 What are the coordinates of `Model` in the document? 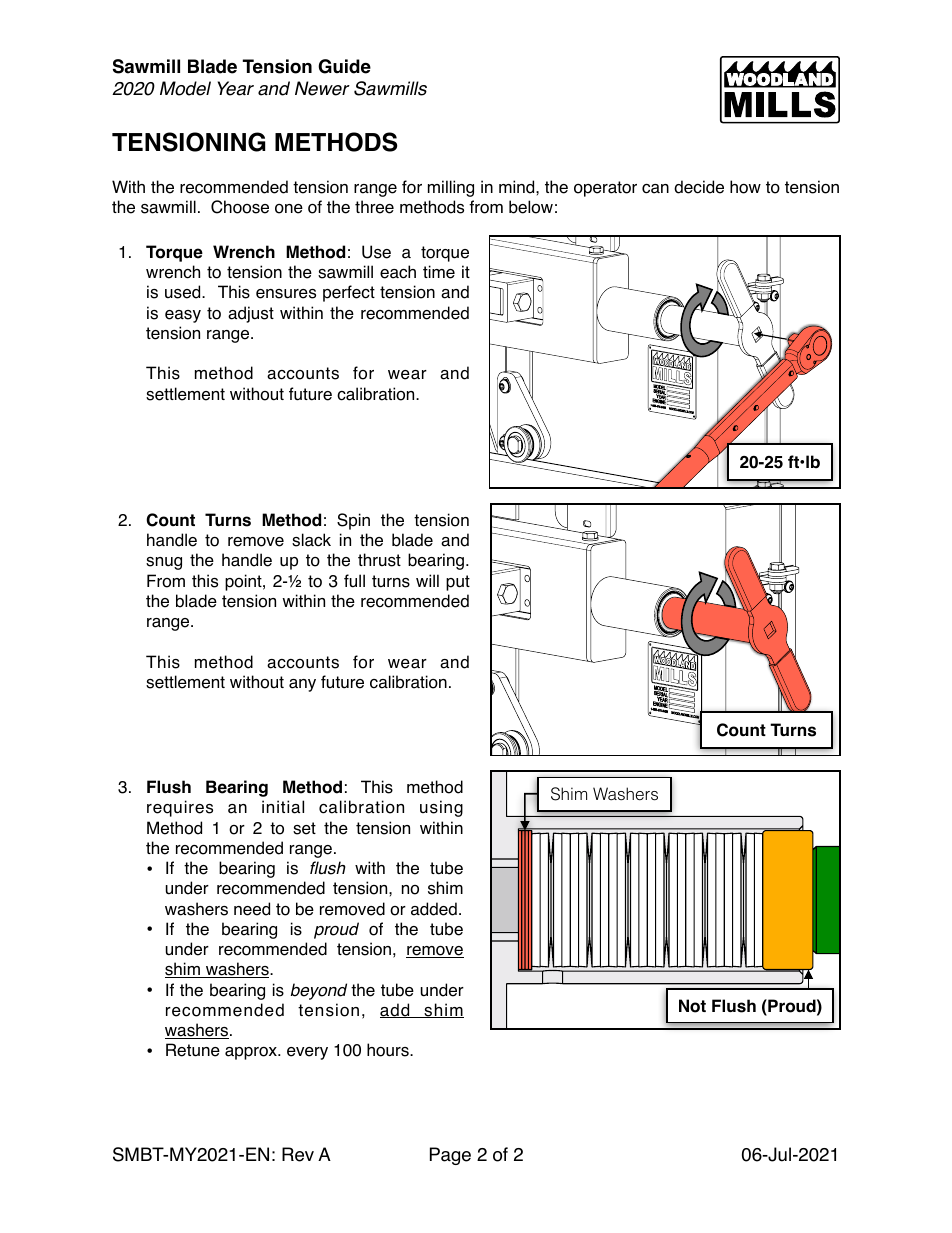 It's located at (185, 88).
